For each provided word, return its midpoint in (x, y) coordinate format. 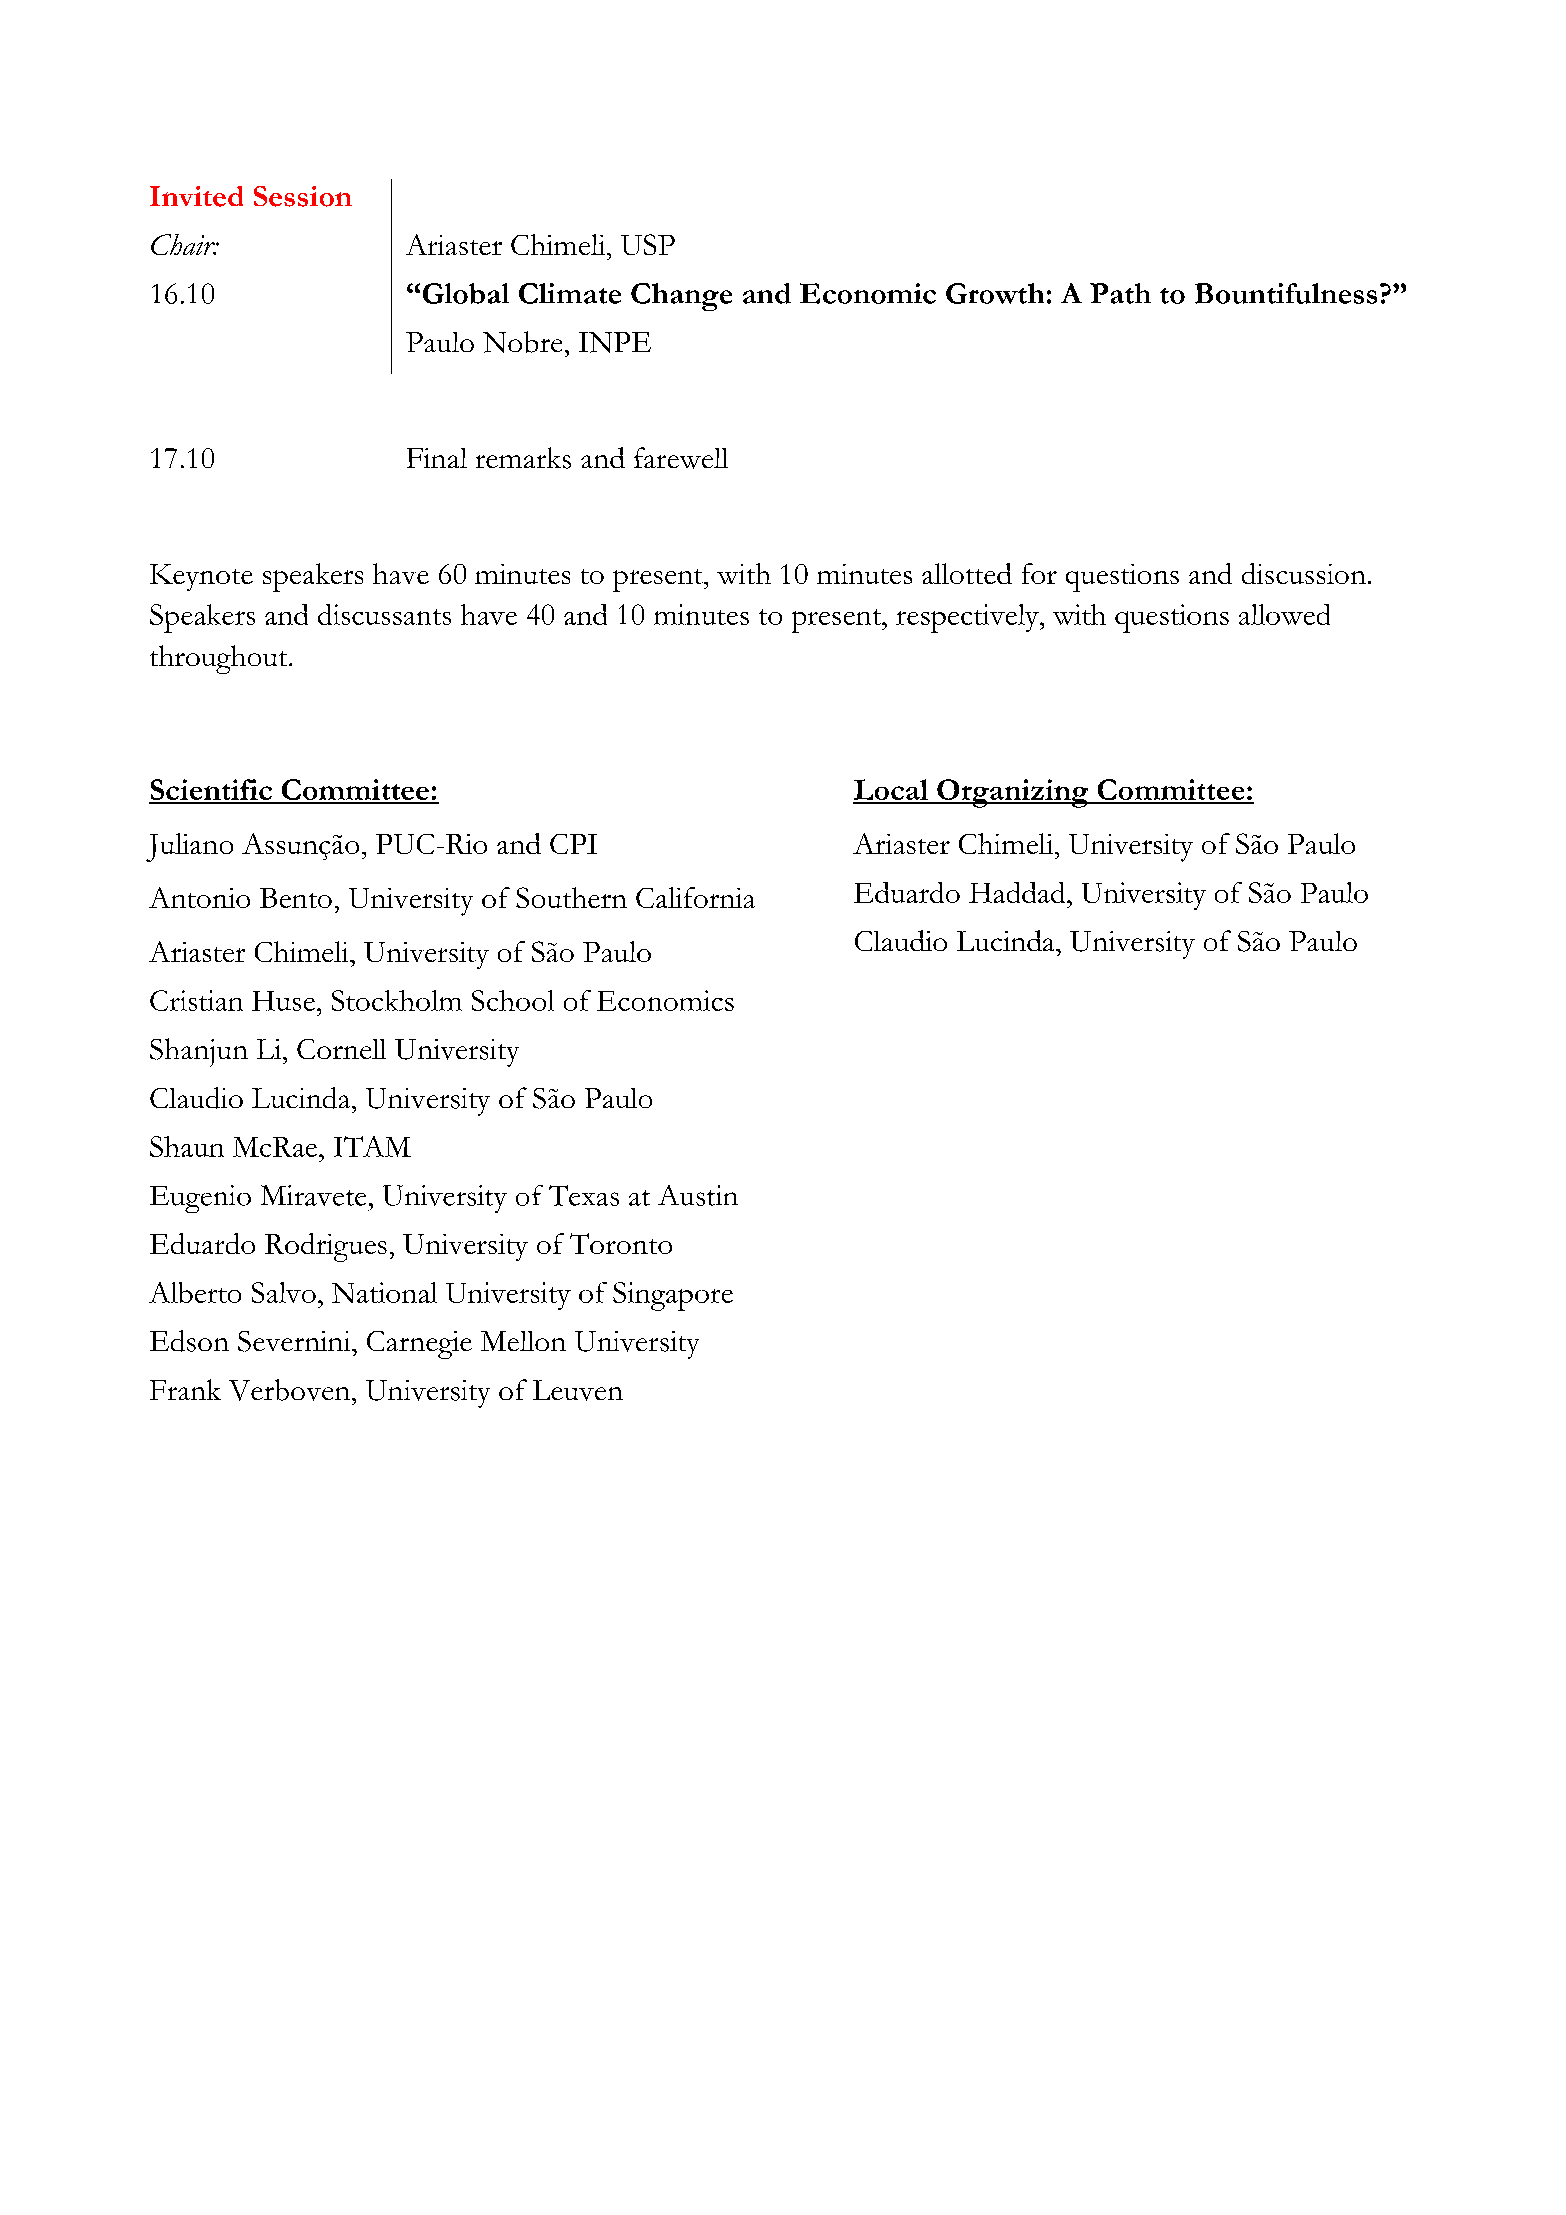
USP (648, 244)
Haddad (1018, 892)
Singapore (673, 1296)
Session (303, 196)
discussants (384, 614)
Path (1120, 293)
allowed (1284, 614)
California (695, 897)
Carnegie (419, 1345)
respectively (968, 618)
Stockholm (397, 1000)
